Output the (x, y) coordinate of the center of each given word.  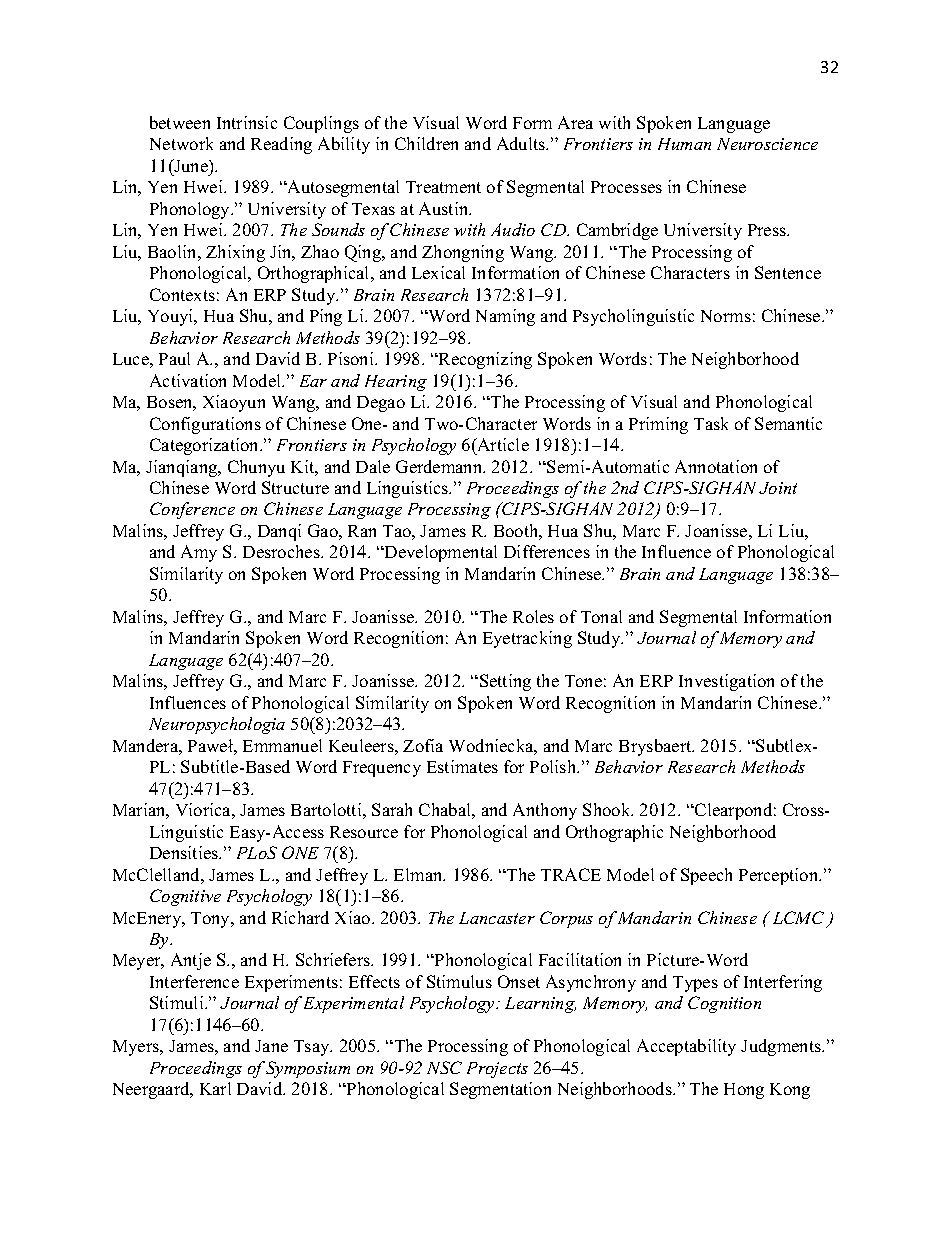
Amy (199, 553)
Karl (215, 1088)
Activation (188, 380)
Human (684, 144)
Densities (185, 852)
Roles (533, 616)
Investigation (726, 682)
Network (181, 143)
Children (426, 143)
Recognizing (484, 360)
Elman (419, 874)
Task (711, 423)
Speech (706, 876)
